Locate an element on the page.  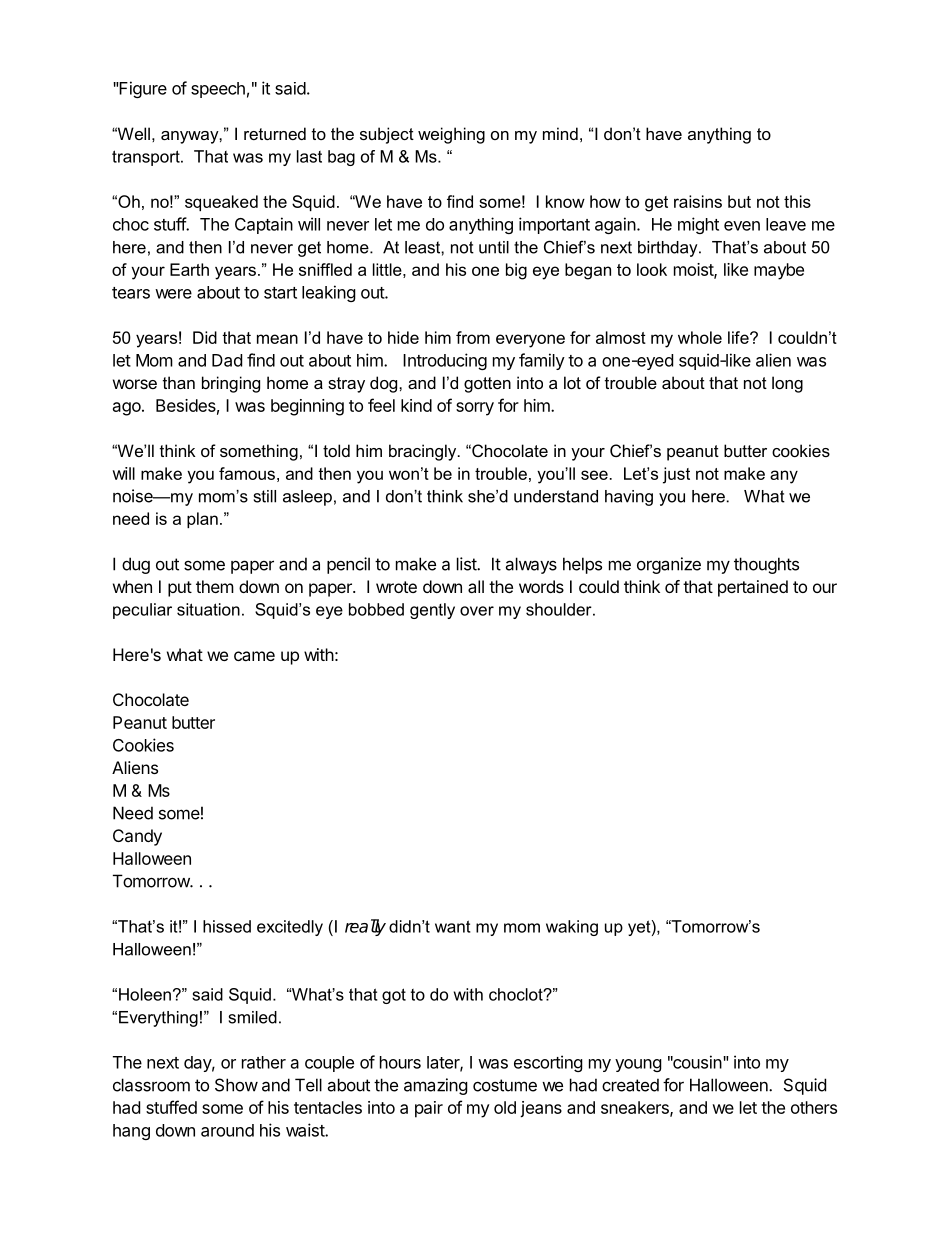
famous is located at coordinates (247, 473).
